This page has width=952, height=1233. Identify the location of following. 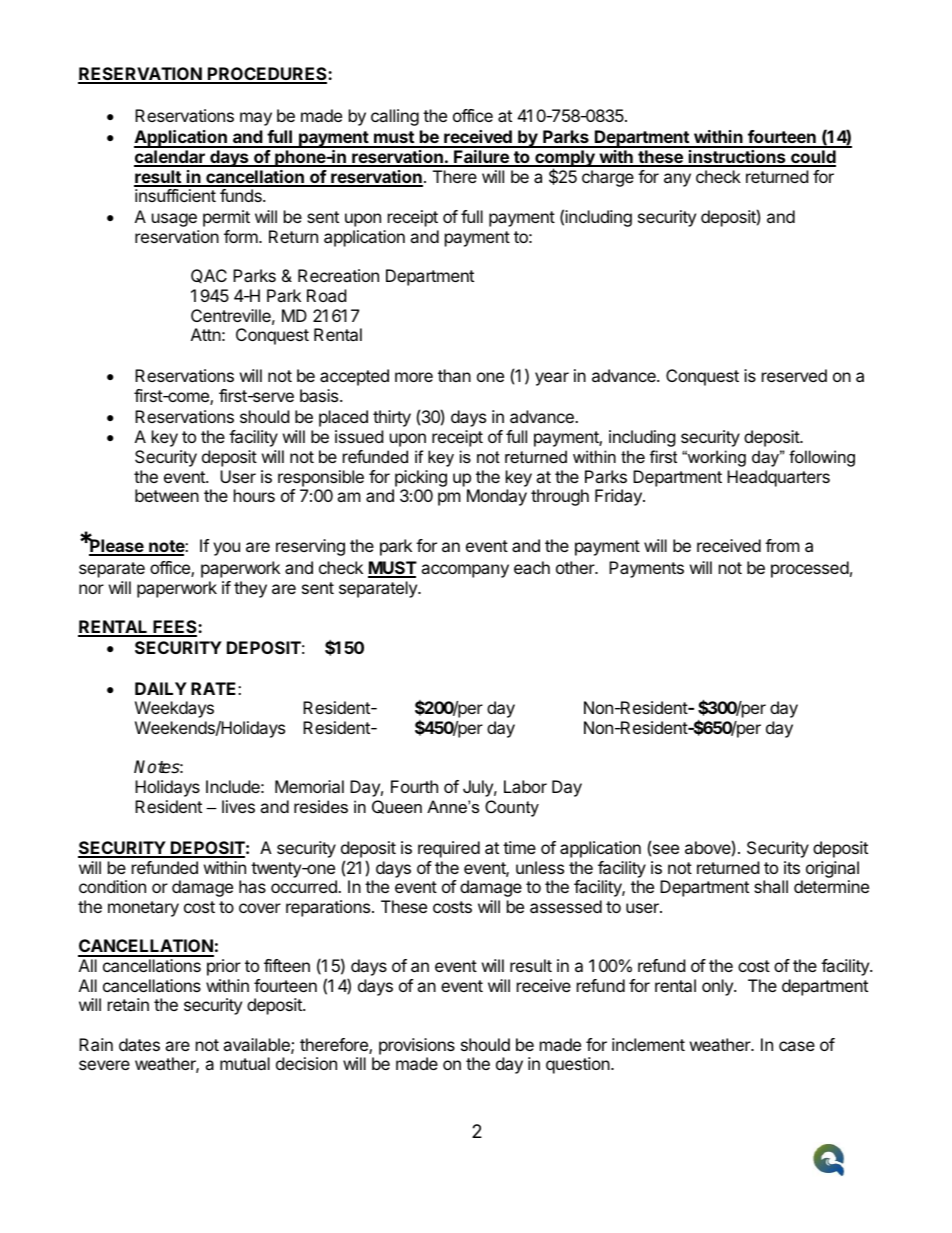
(822, 458).
